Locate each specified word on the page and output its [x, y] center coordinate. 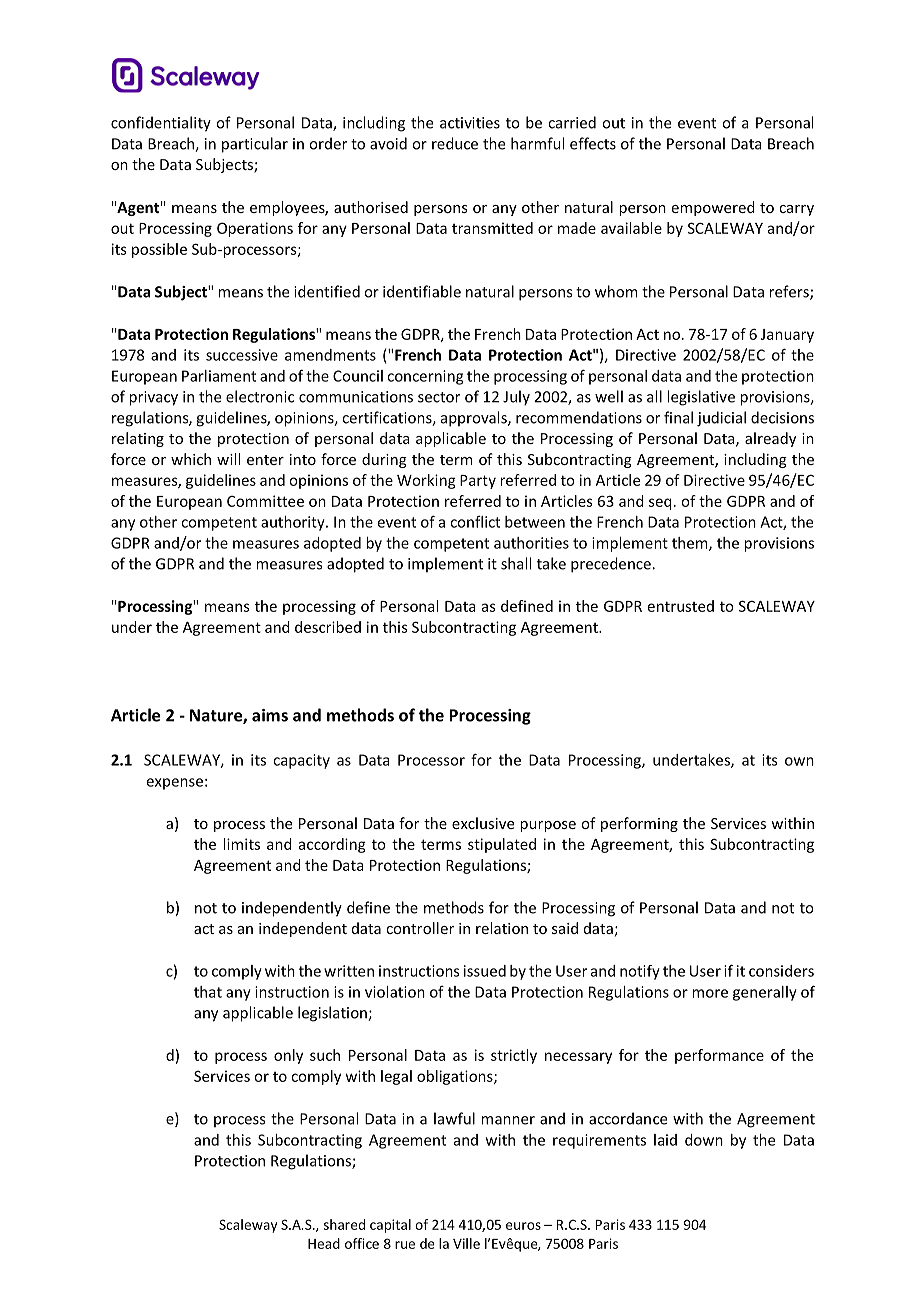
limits [241, 844]
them [691, 544]
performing [639, 824]
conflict [475, 522]
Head [324, 1243]
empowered [713, 208]
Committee [265, 501]
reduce [455, 143]
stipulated [502, 845]
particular [255, 145]
